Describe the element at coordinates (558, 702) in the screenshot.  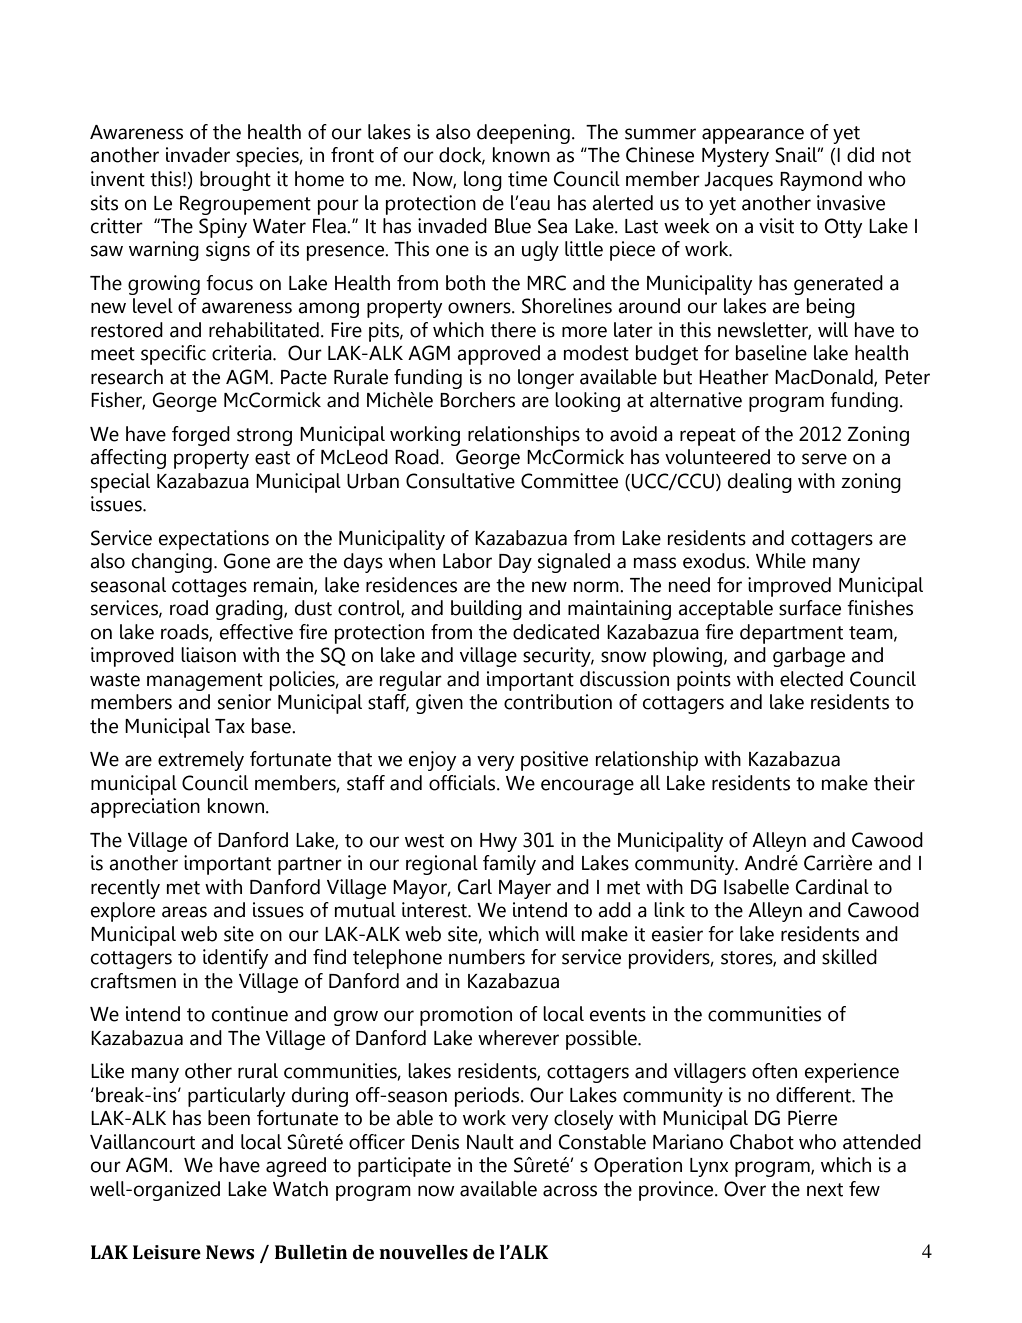
I see `contribution` at that location.
